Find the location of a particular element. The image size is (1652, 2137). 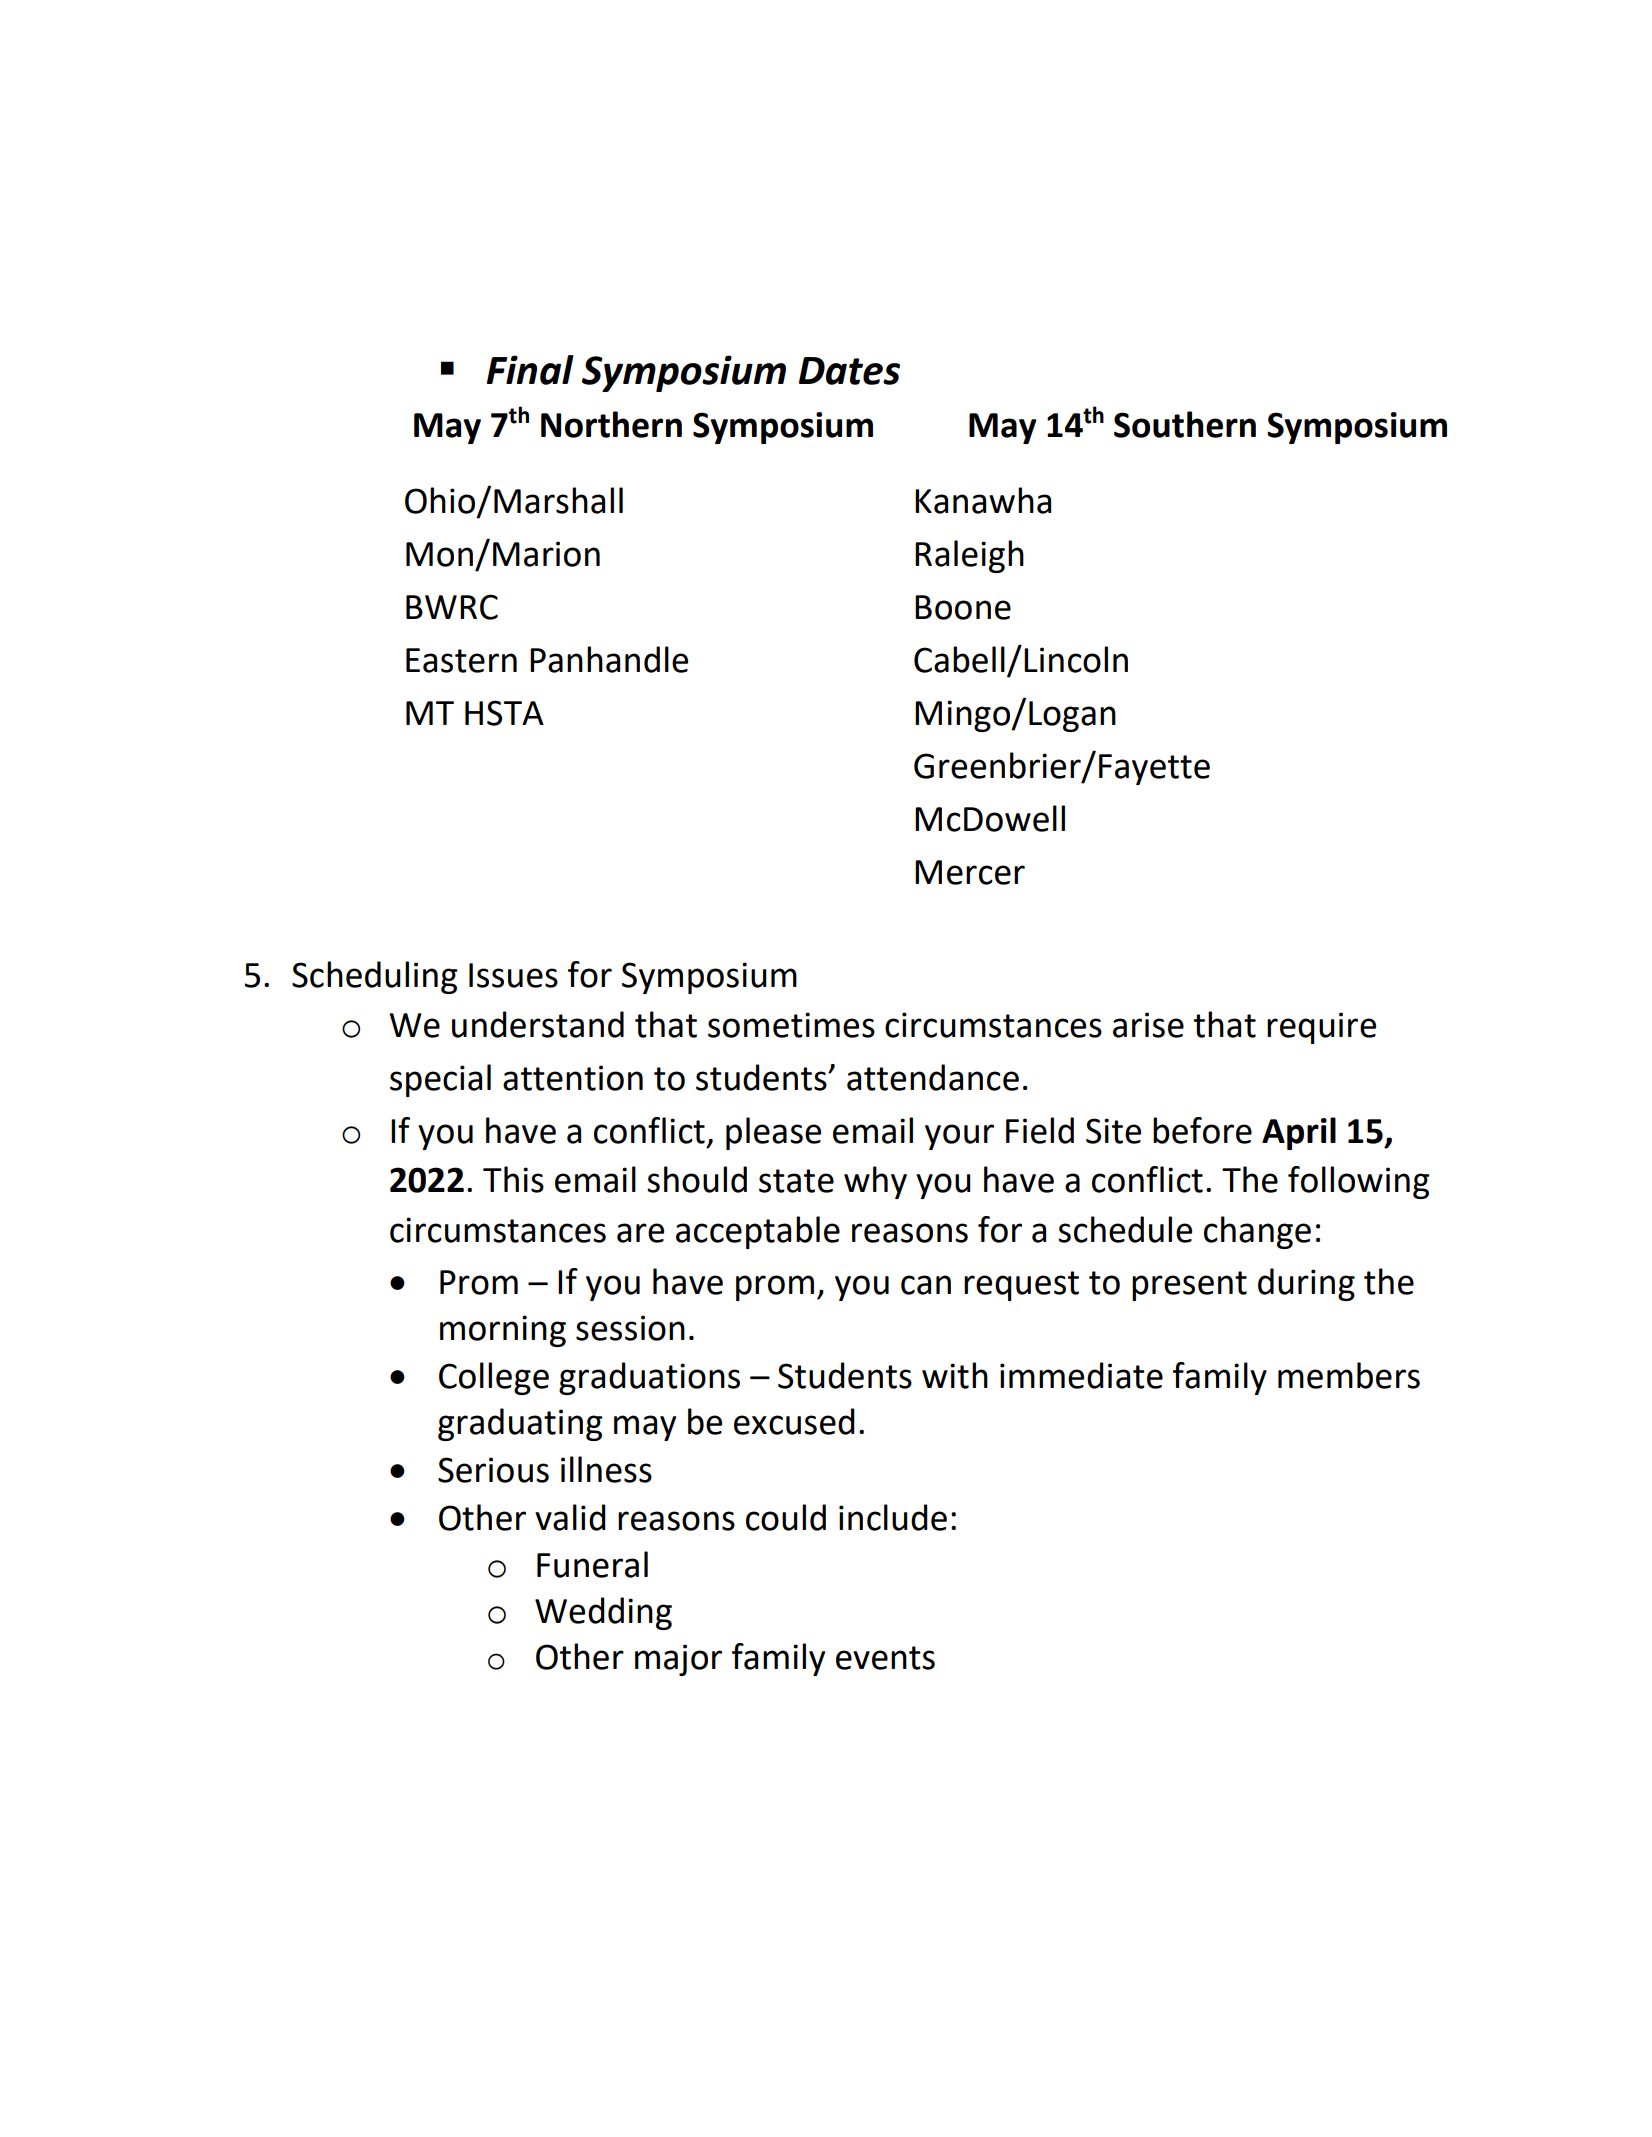

Mercer is located at coordinates (970, 872).
